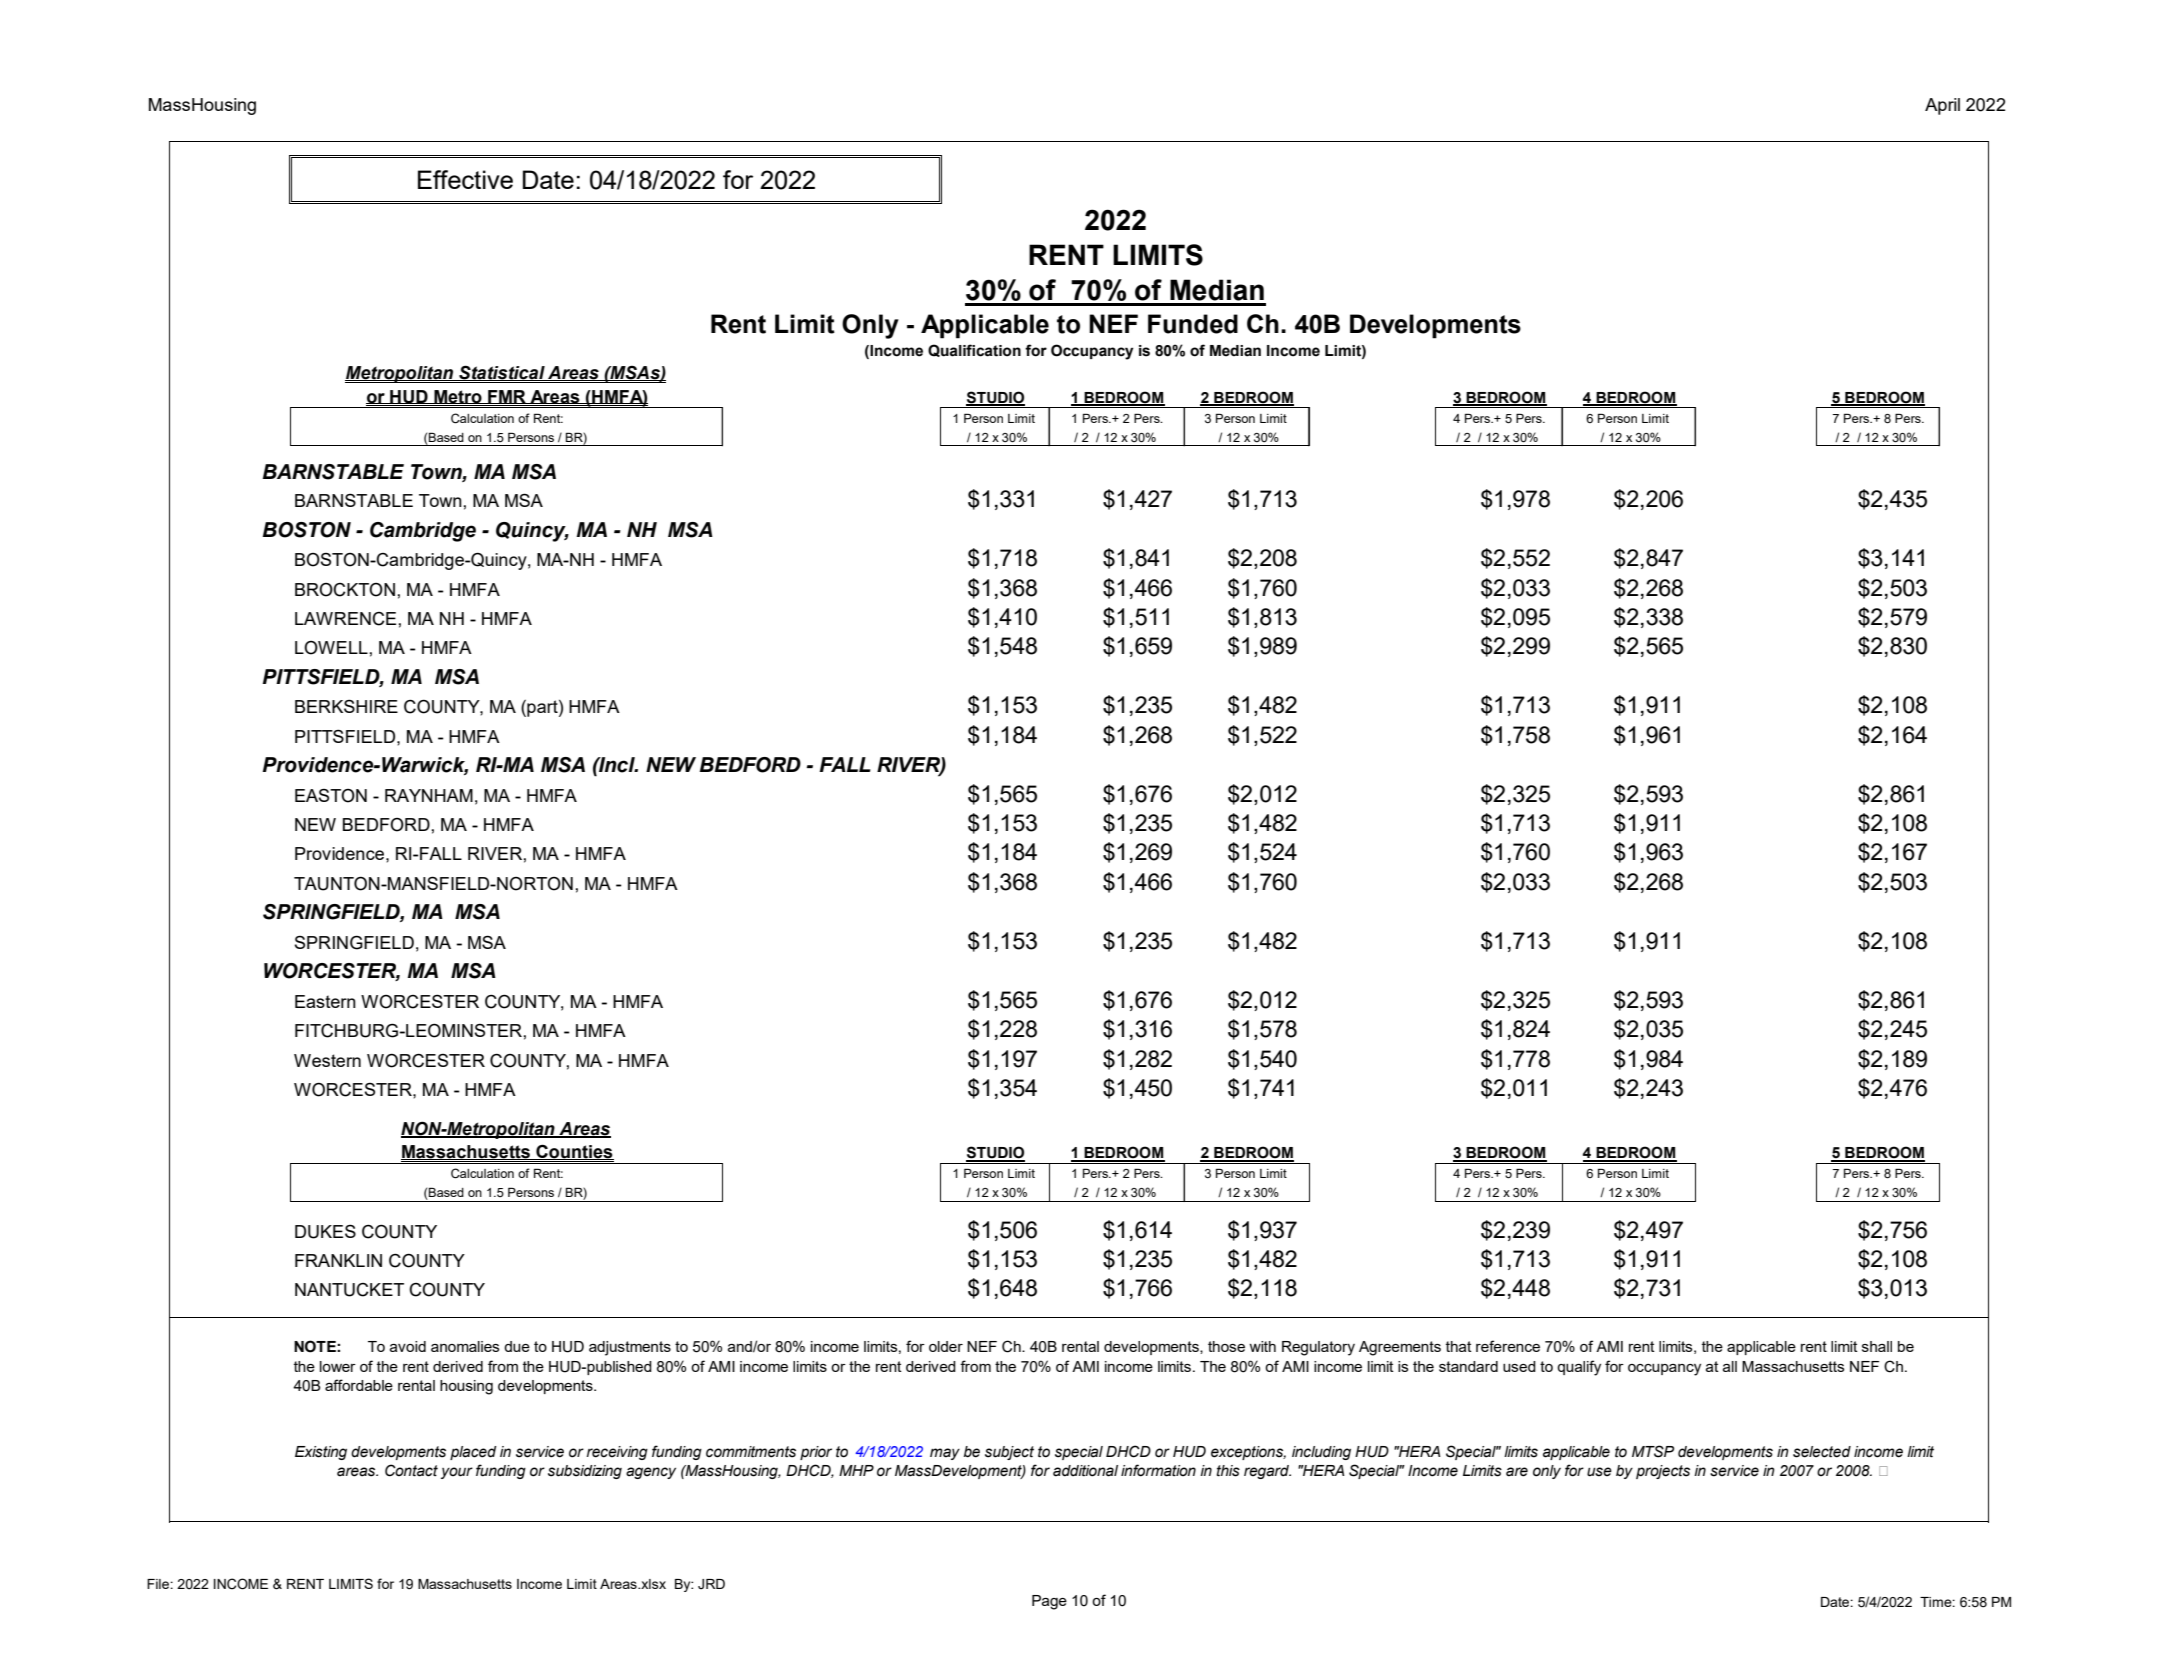 The width and height of the screenshot is (2159, 1668). Describe the element at coordinates (574, 1152) in the screenshot. I see `Counties` at that location.
